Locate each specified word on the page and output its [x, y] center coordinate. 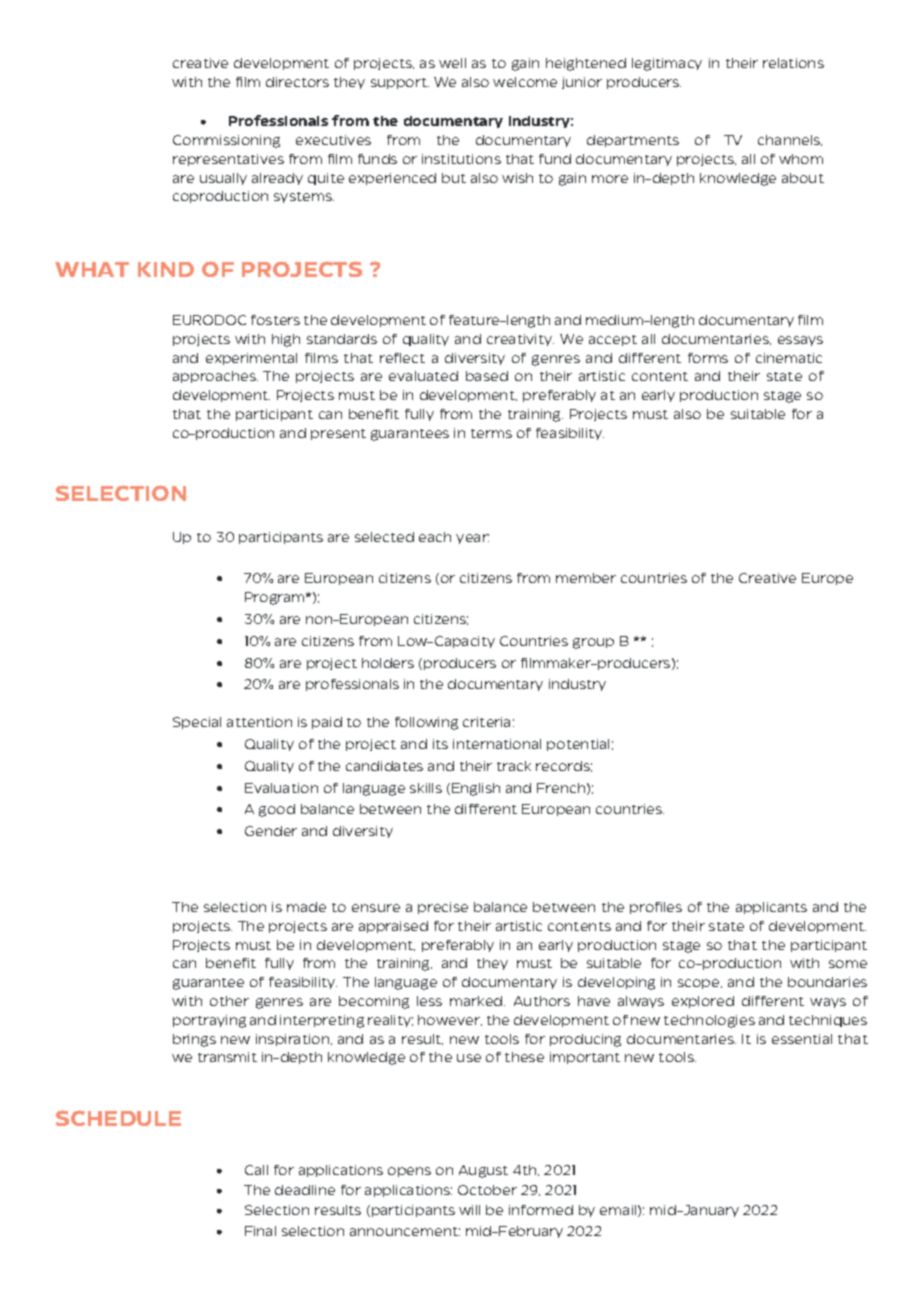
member [586, 578]
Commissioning [226, 141]
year [472, 539]
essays [800, 341]
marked [477, 1001]
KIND [166, 269]
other [229, 1001]
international [497, 744]
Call [256, 1170]
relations [793, 63]
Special [197, 723]
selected [384, 537]
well [452, 63]
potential [578, 745]
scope [700, 984]
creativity [520, 340]
